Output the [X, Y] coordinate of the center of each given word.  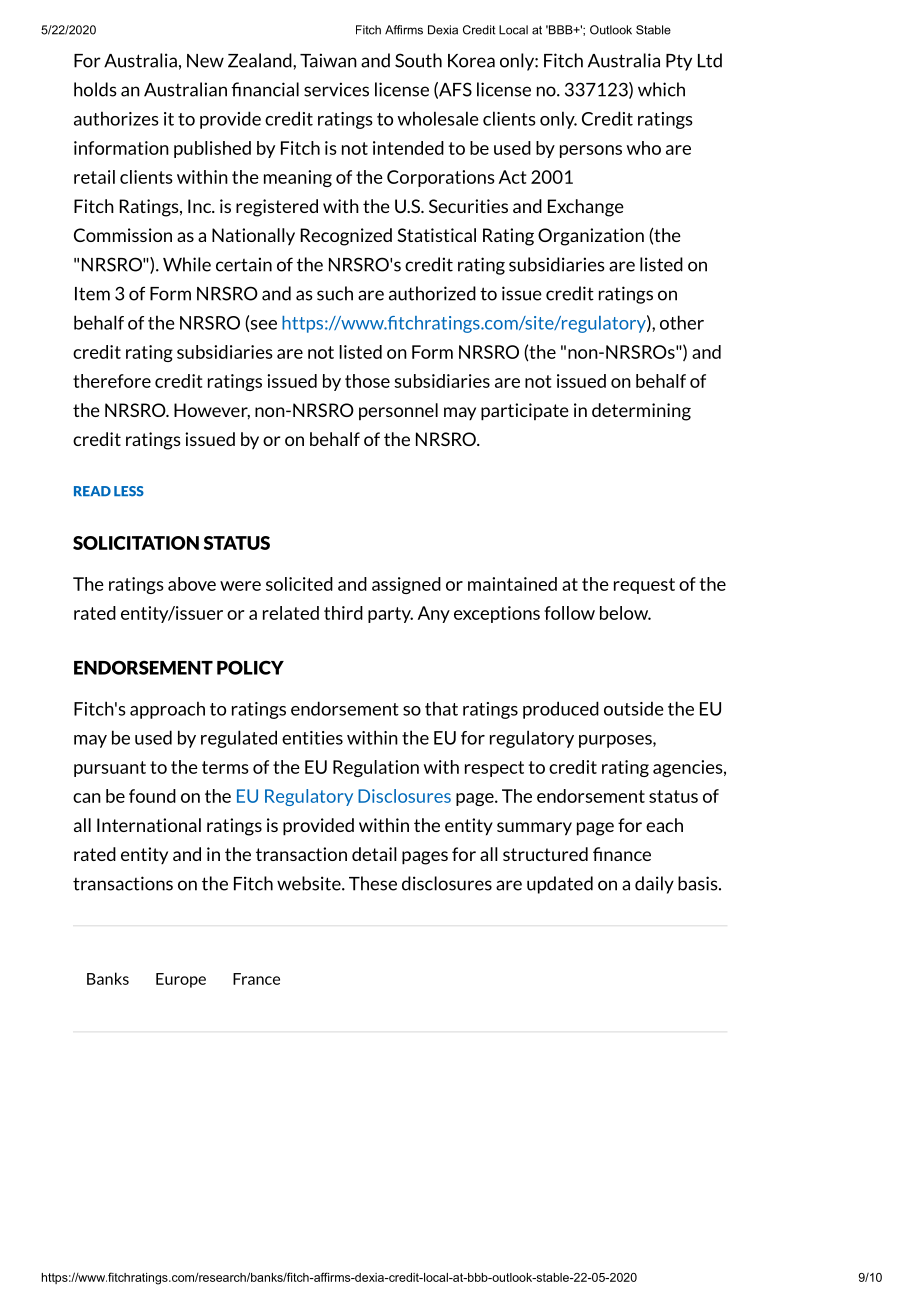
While [187, 264]
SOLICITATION [136, 543]
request [644, 586]
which [661, 89]
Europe [181, 980]
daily [654, 885]
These [373, 883]
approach [167, 710]
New [205, 61]
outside [634, 708]
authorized [432, 293]
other [682, 322]
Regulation [376, 768]
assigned [406, 585]
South [418, 60]
